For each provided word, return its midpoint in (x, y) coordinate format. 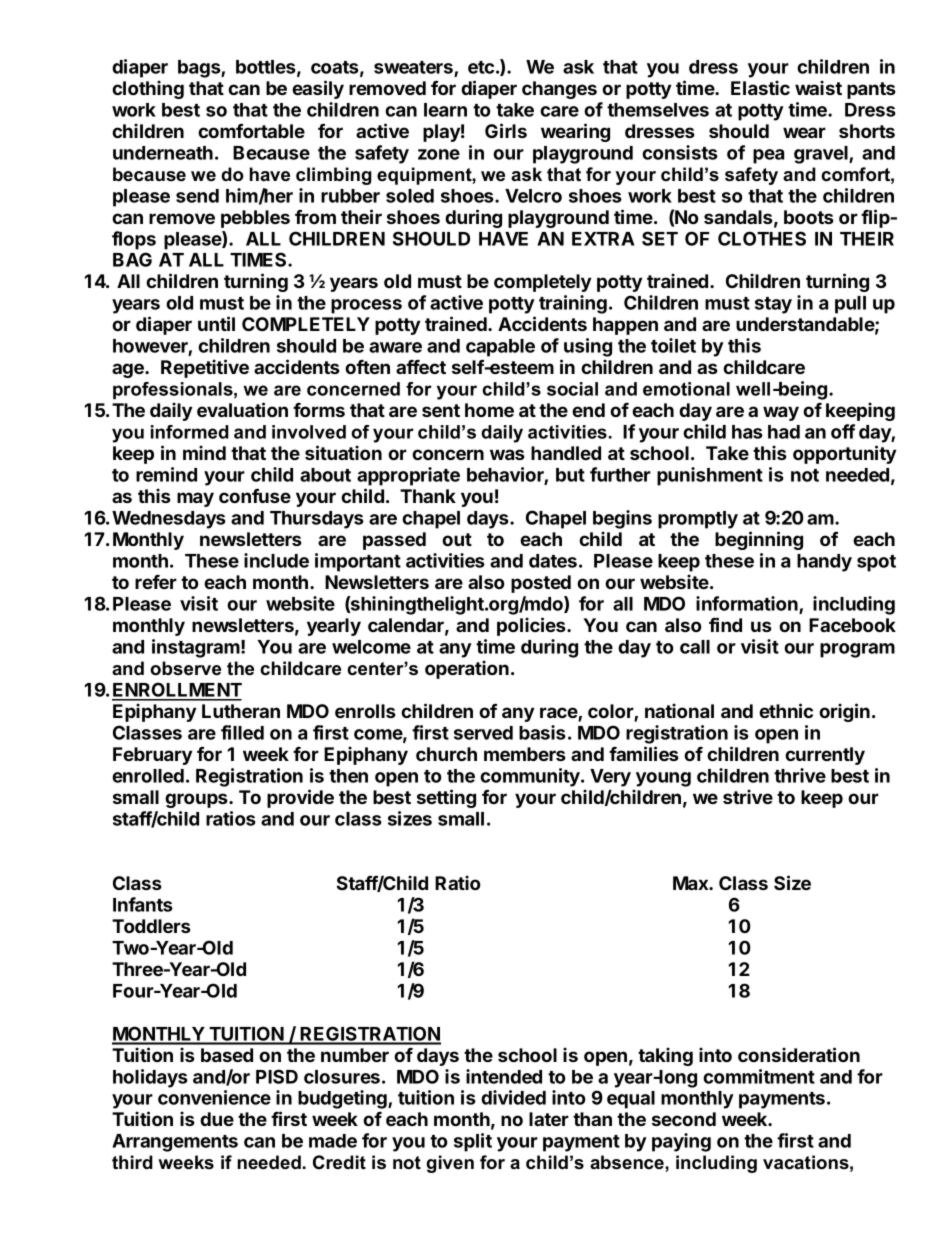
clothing (148, 89)
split (473, 1142)
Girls (506, 130)
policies (532, 626)
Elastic (760, 87)
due (217, 1119)
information (747, 603)
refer (156, 582)
